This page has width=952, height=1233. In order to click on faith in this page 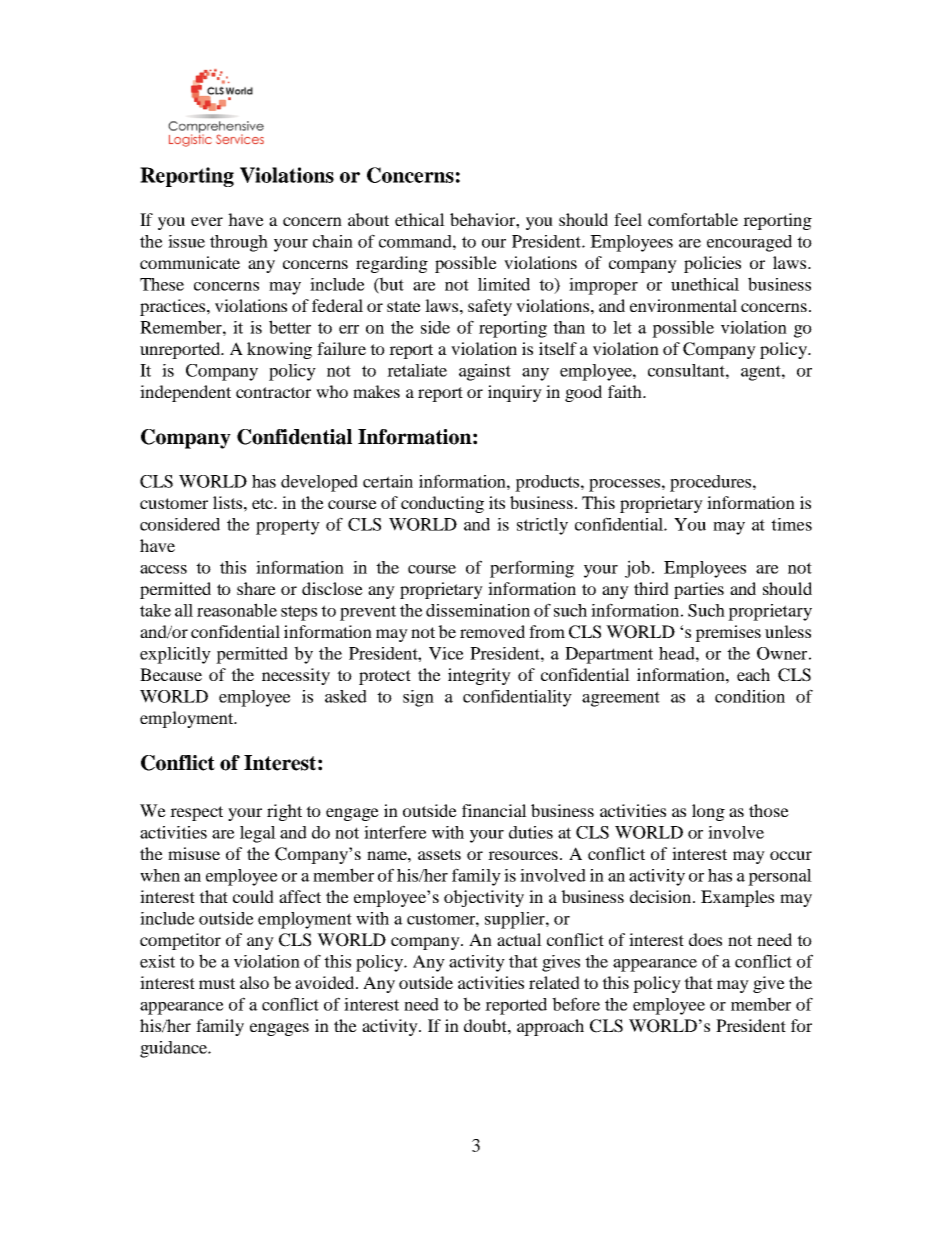, I will do `click(626, 391)`.
